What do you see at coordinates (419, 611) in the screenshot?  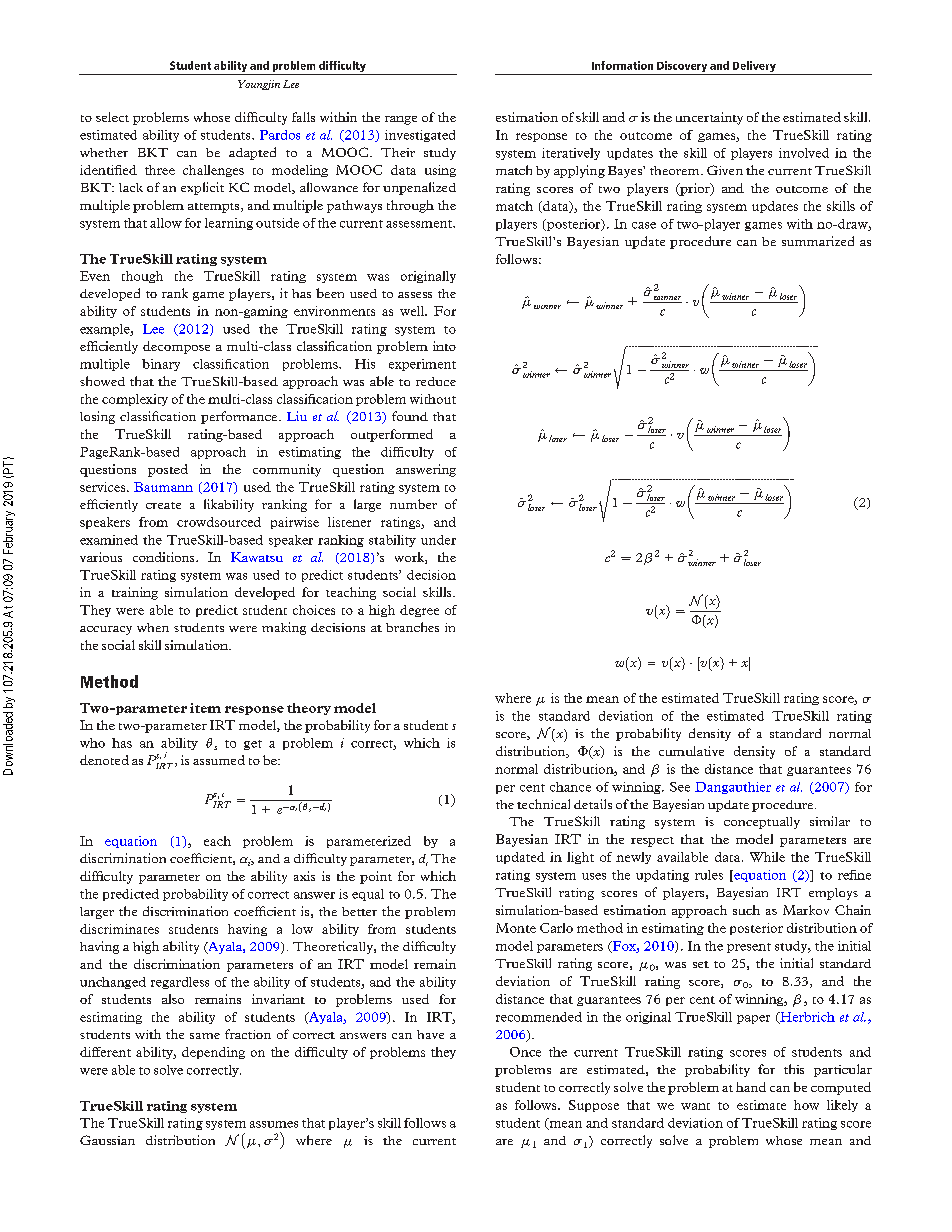 I see `degree` at bounding box center [419, 611].
